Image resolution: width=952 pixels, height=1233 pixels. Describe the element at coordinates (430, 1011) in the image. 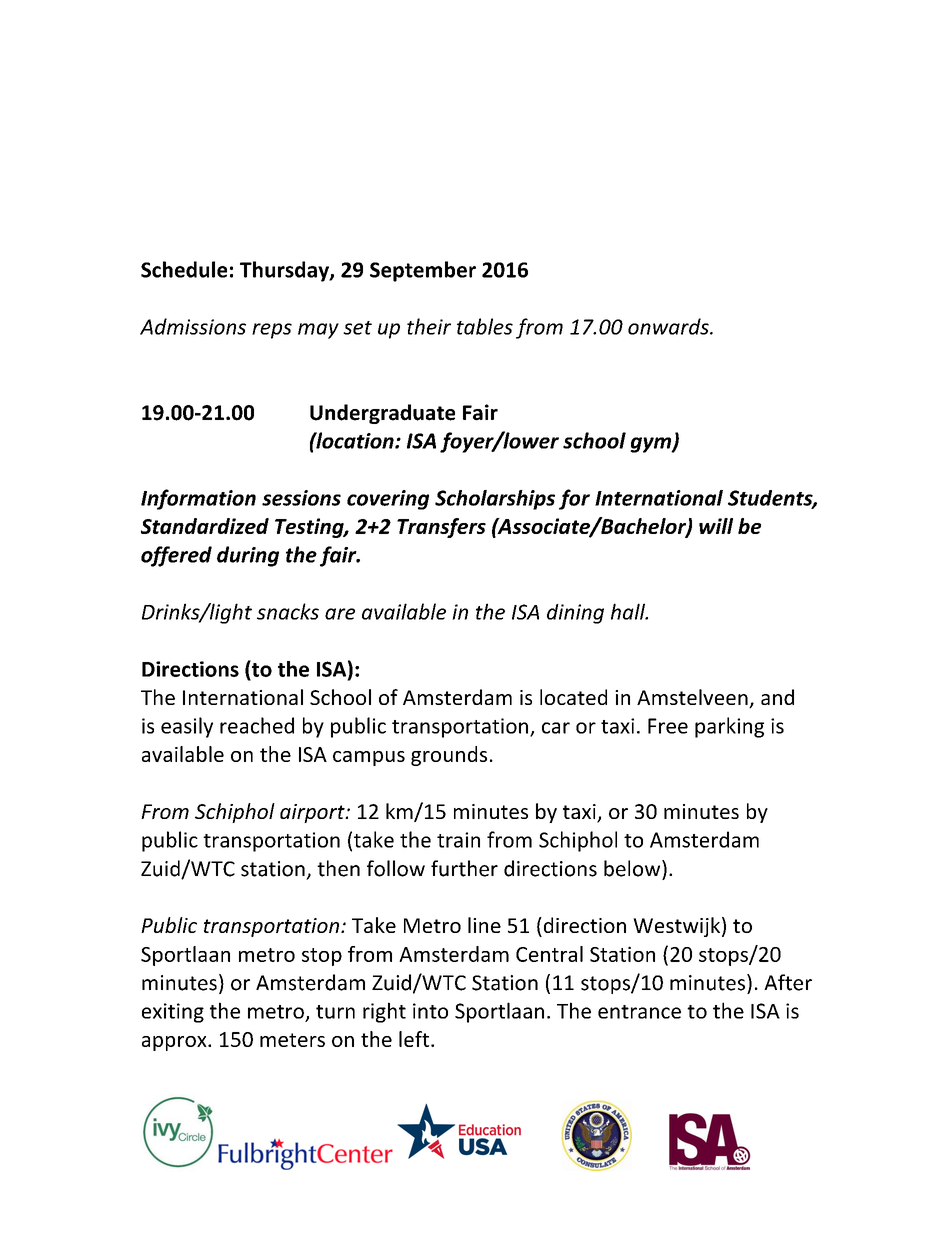

I see `into` at that location.
